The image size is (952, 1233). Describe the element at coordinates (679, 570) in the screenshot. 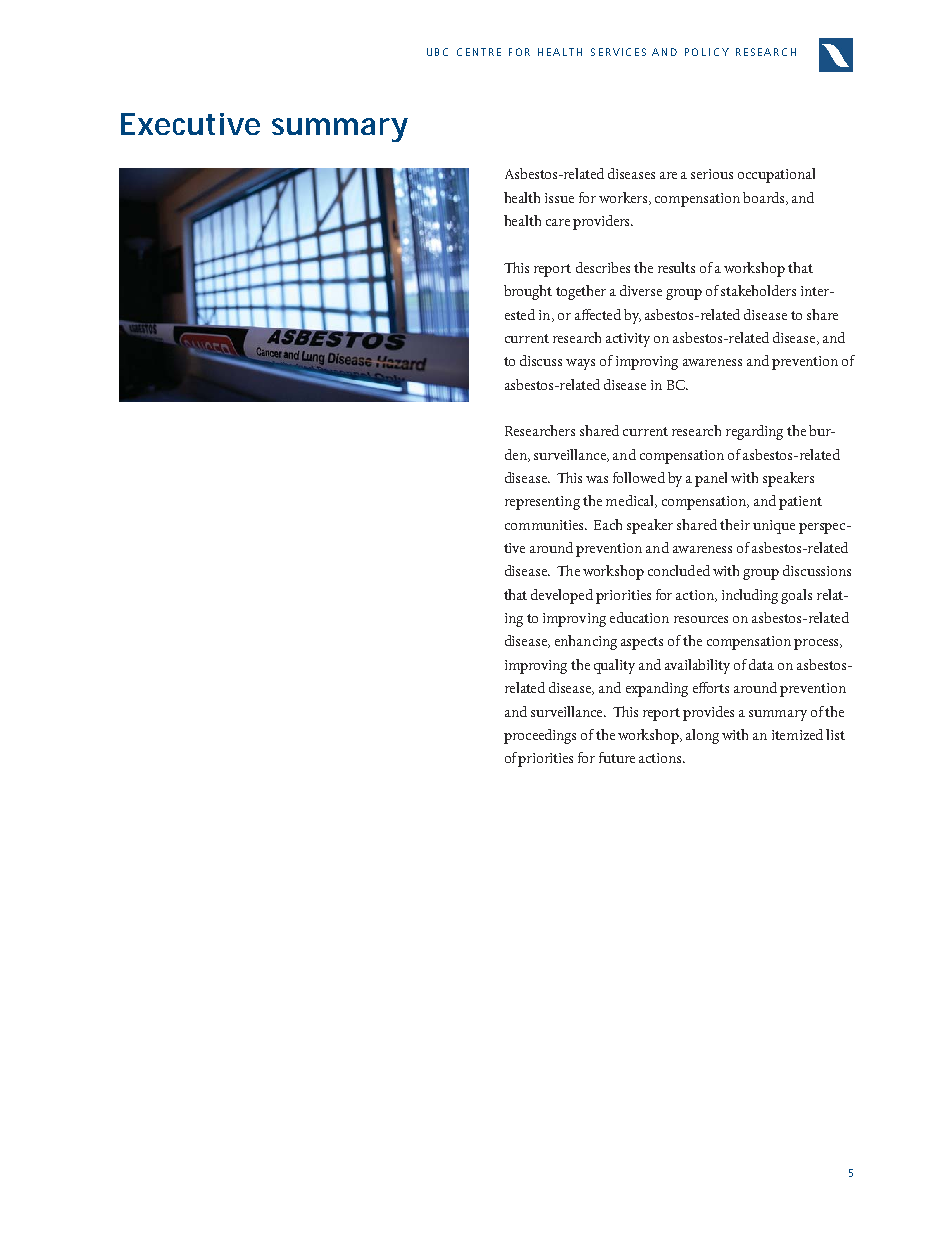

I see `concluded` at that location.
